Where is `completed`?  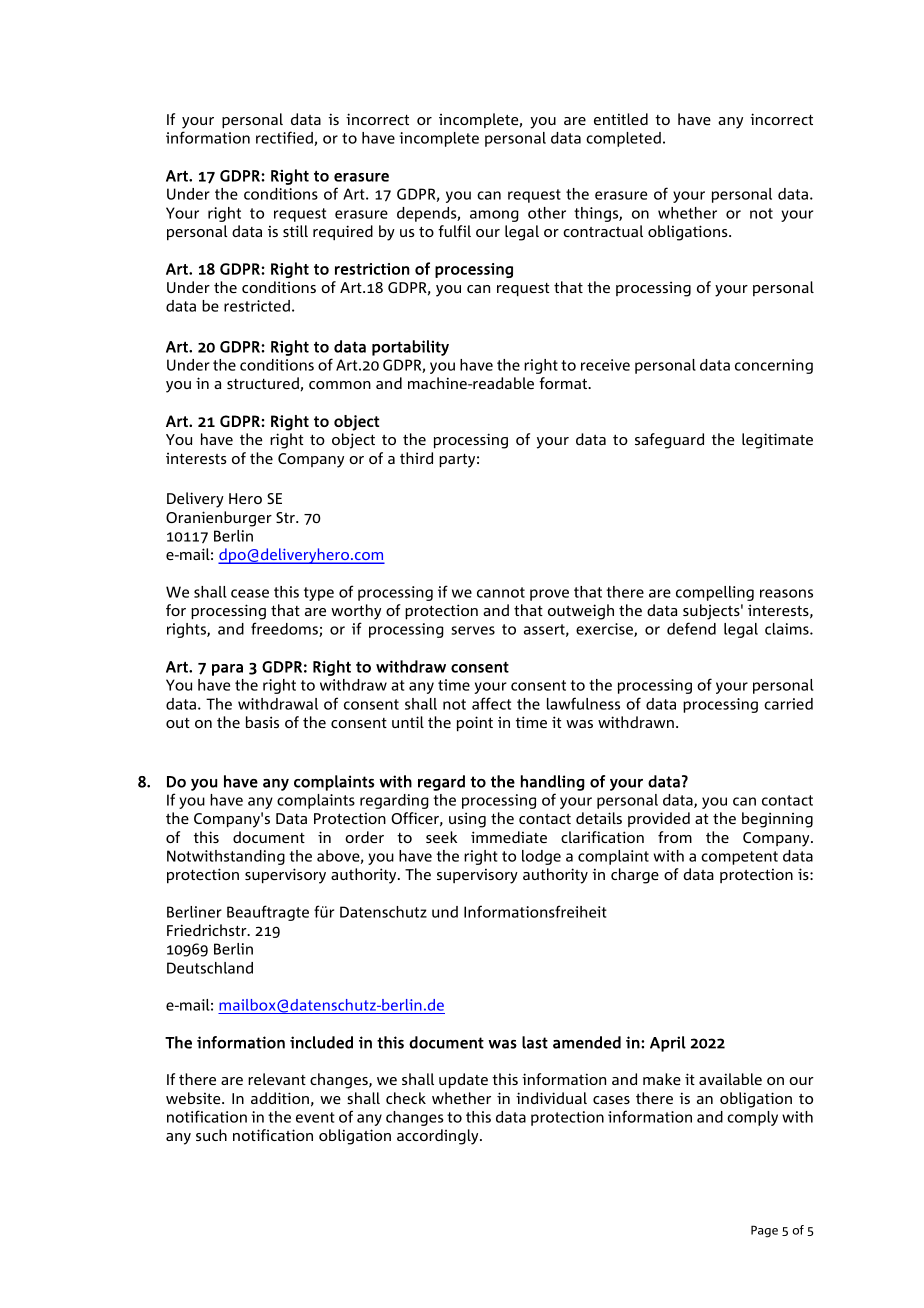 completed is located at coordinates (623, 139).
